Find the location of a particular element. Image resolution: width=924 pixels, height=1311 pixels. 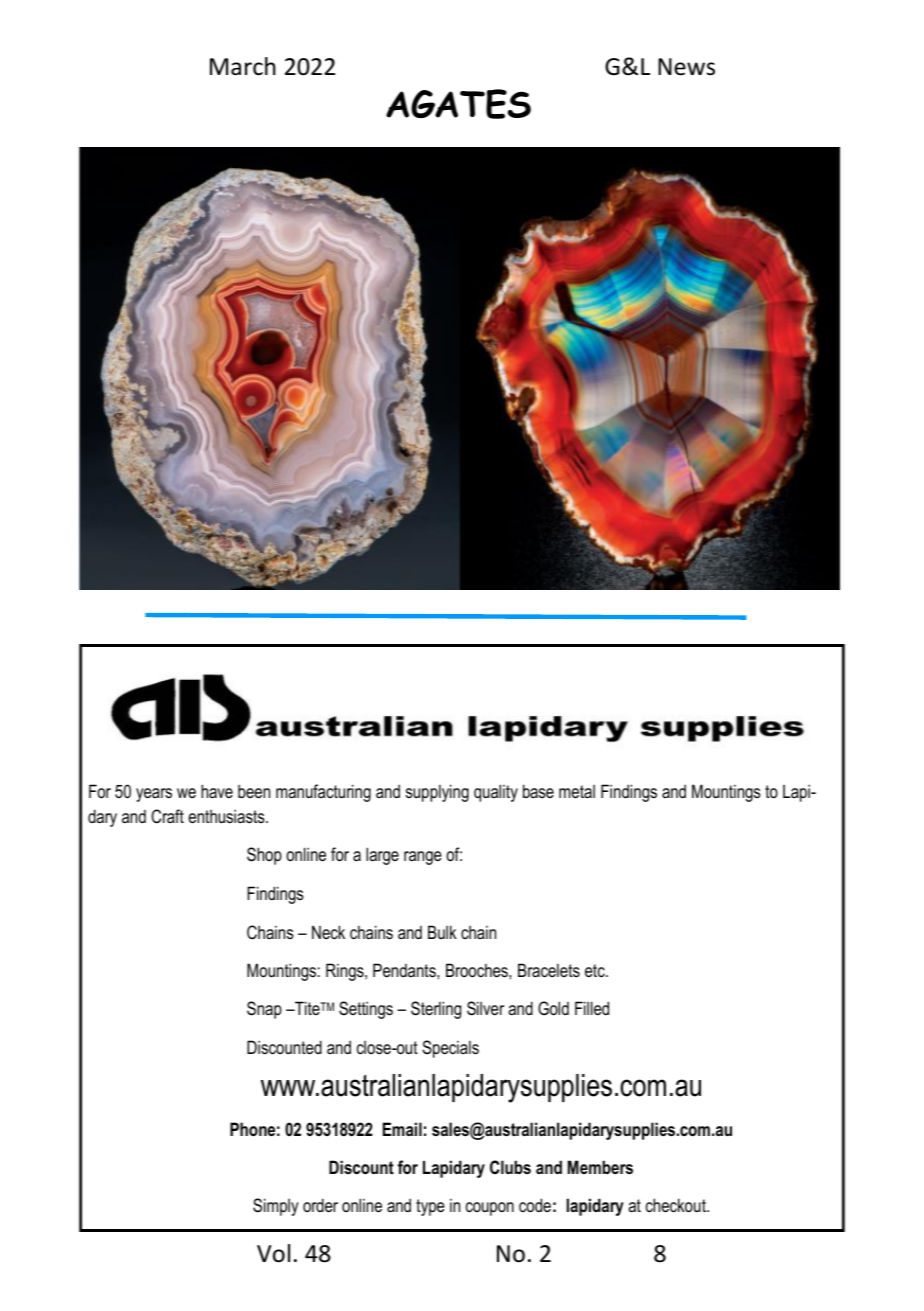

type is located at coordinates (430, 1207).
